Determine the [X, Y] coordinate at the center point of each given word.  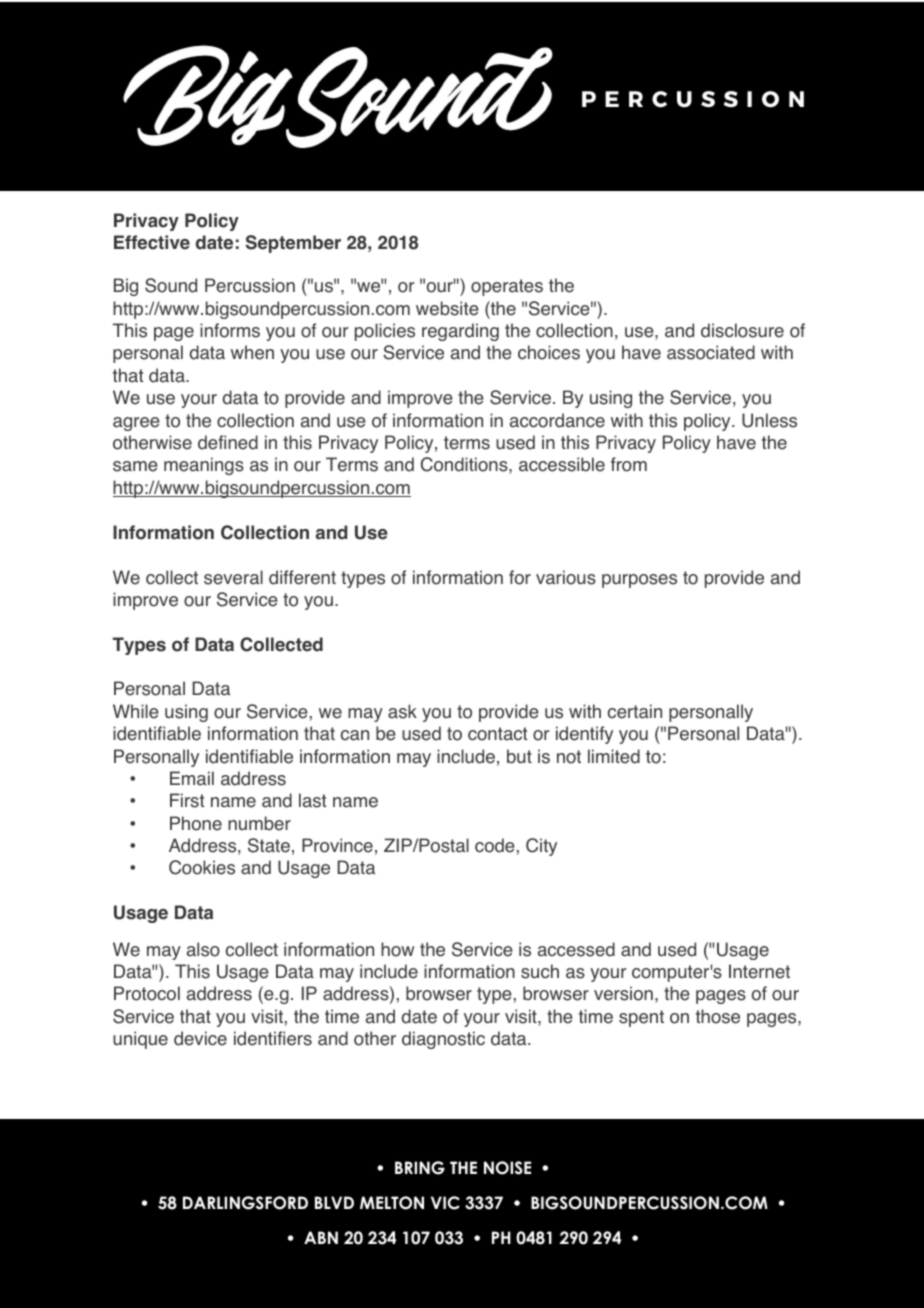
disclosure [742, 330]
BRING [420, 1168]
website [447, 308]
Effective [152, 242]
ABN [321, 1237]
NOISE [507, 1168]
